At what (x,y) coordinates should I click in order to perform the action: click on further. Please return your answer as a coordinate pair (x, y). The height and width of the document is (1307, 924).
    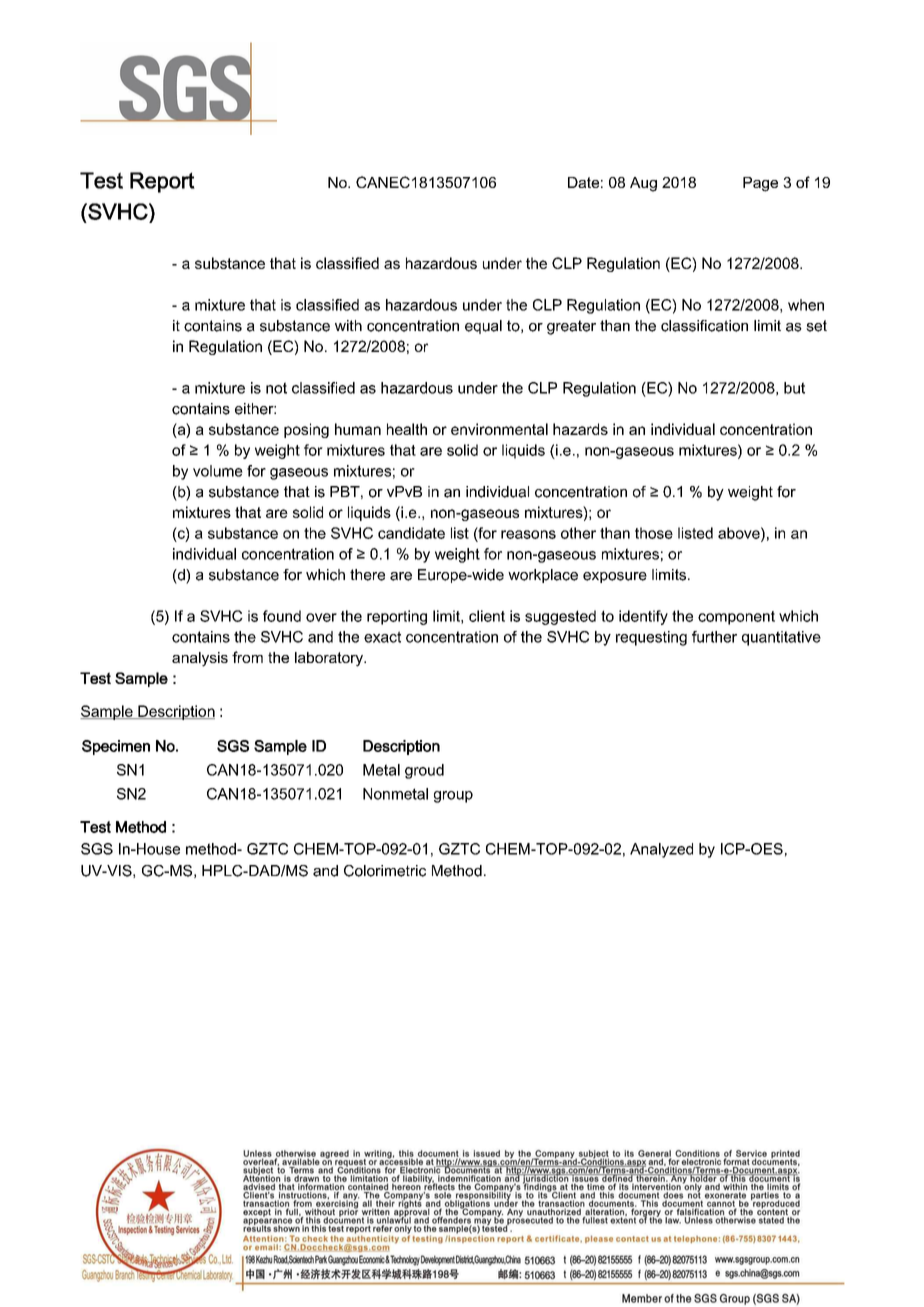
    Looking at the image, I should click on (714, 637).
